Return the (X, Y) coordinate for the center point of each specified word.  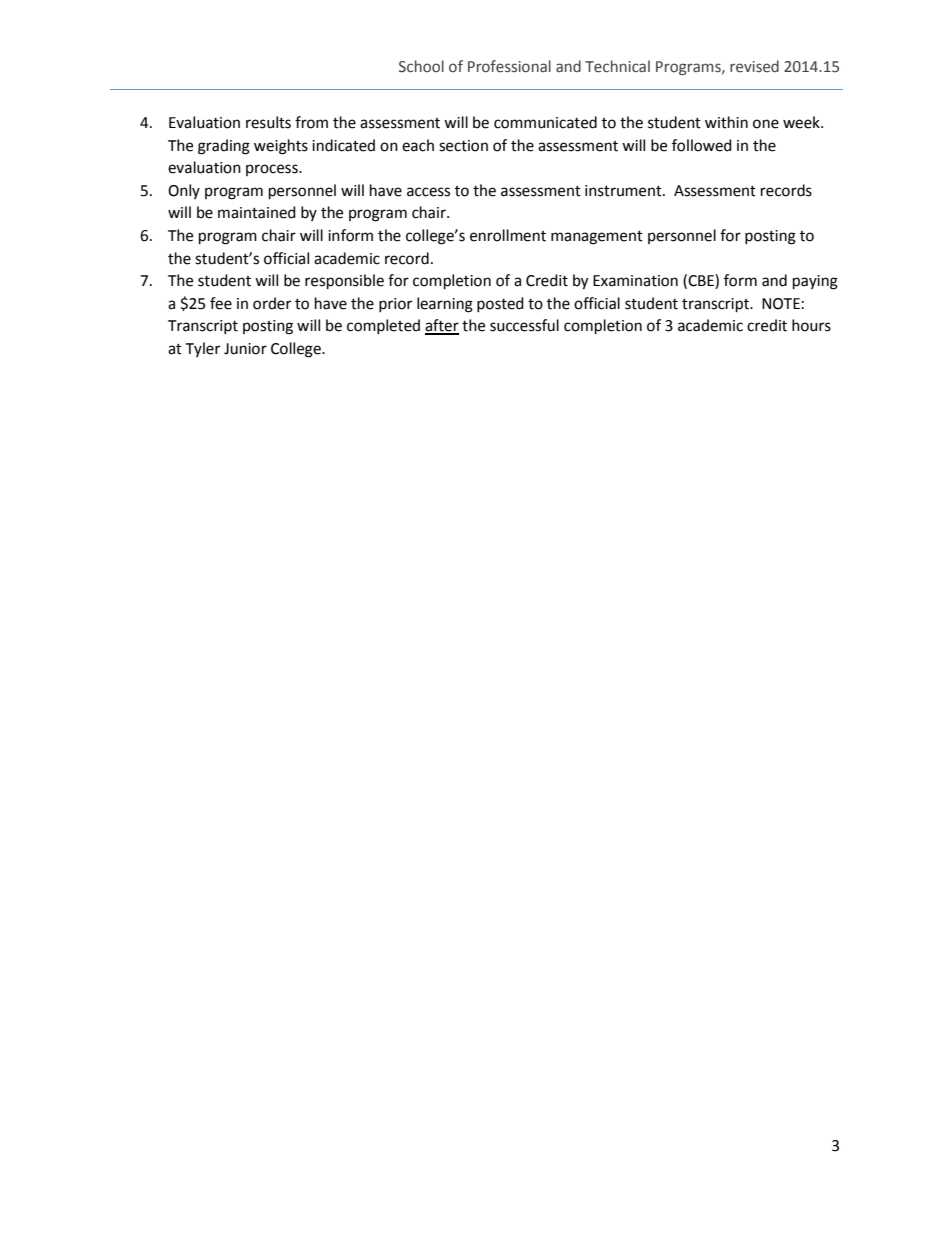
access (428, 192)
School (421, 66)
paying (815, 282)
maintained (257, 212)
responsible (344, 282)
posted (500, 304)
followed (702, 145)
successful (524, 325)
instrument (624, 191)
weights (281, 147)
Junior (245, 349)
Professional (509, 66)
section (463, 146)
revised (754, 66)
